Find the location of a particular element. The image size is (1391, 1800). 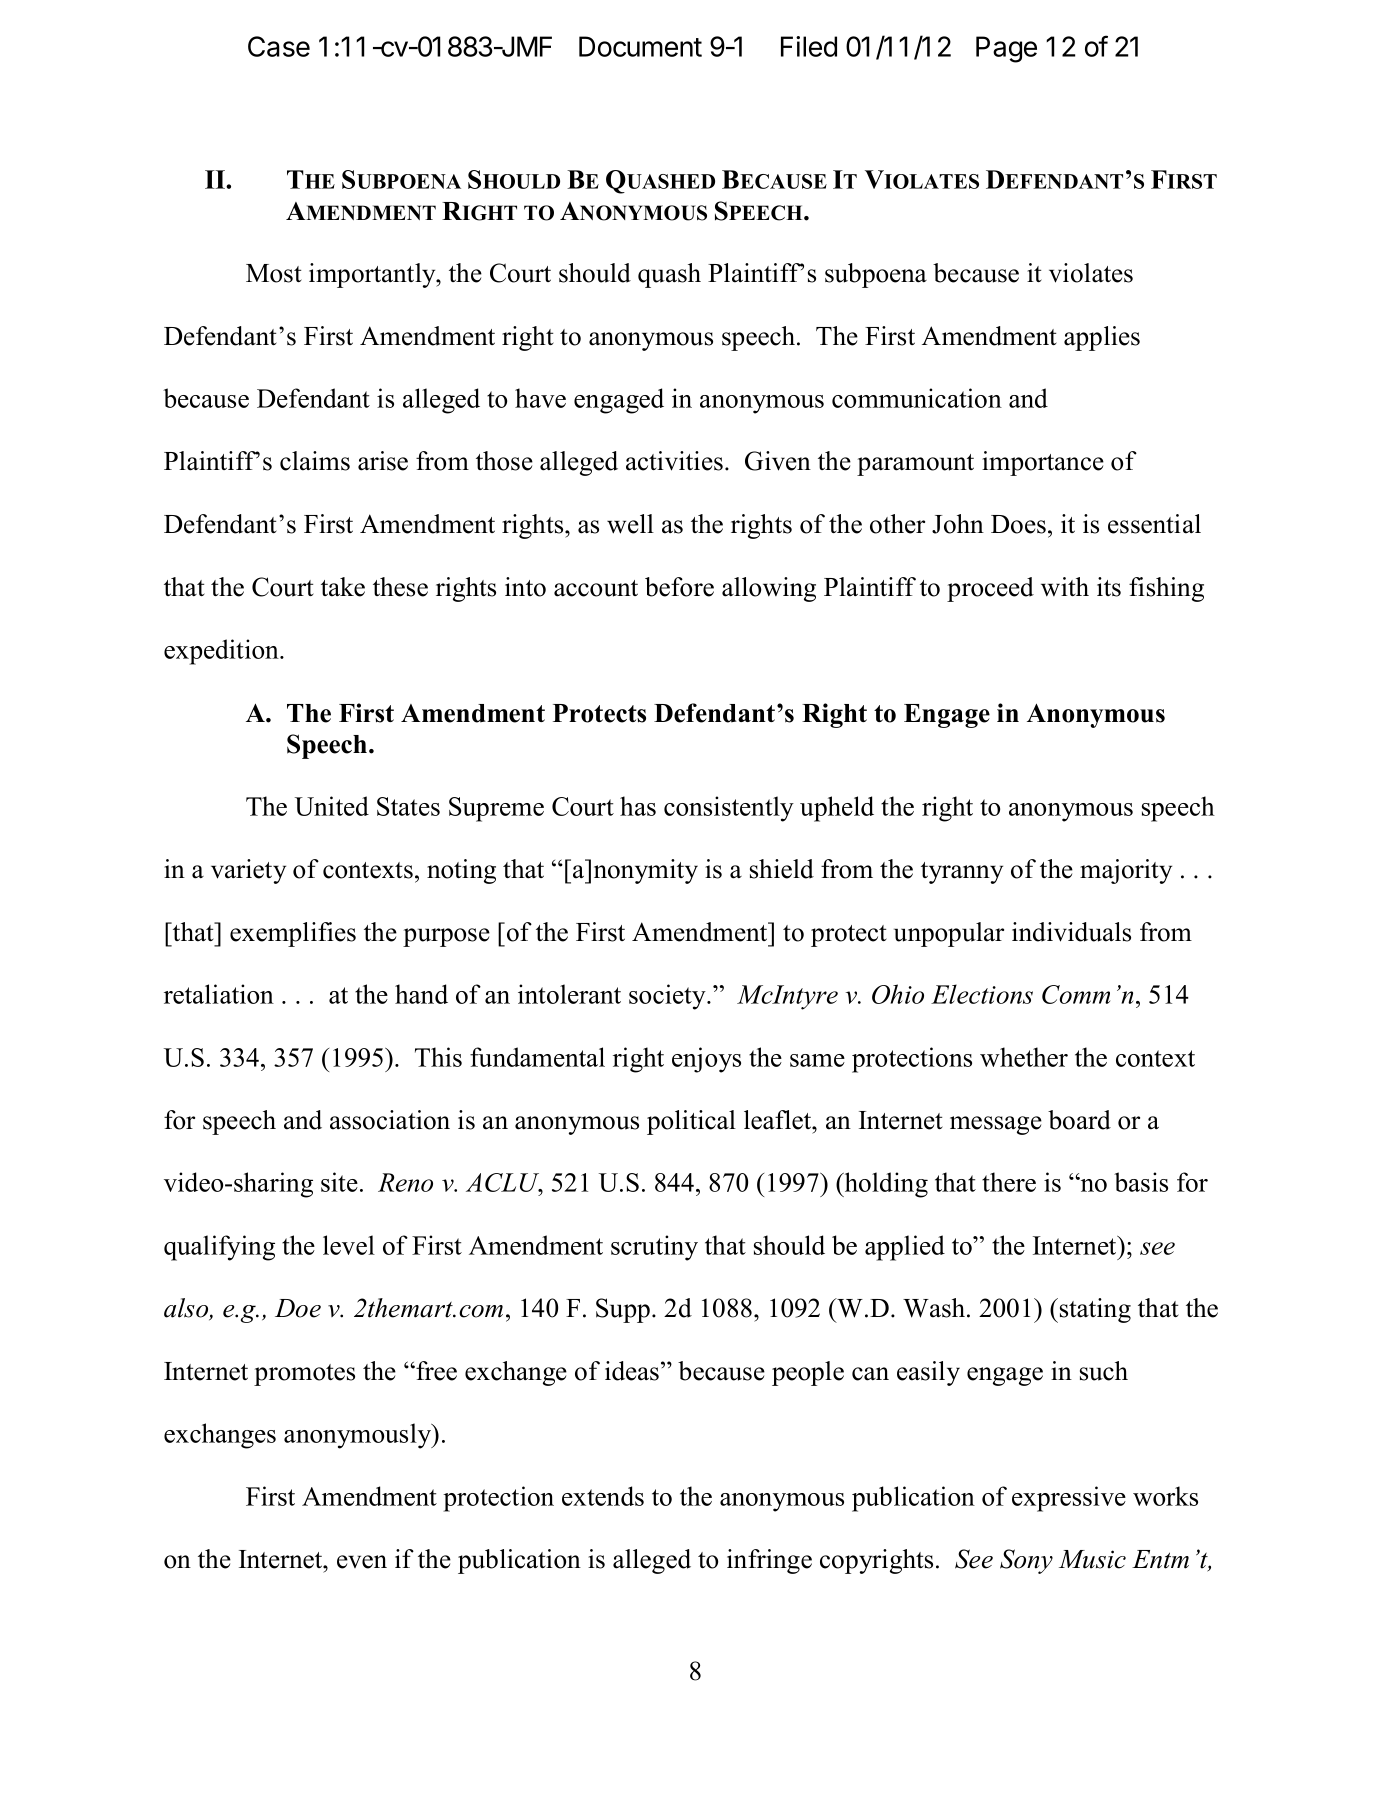

even is located at coordinates (362, 1562).
